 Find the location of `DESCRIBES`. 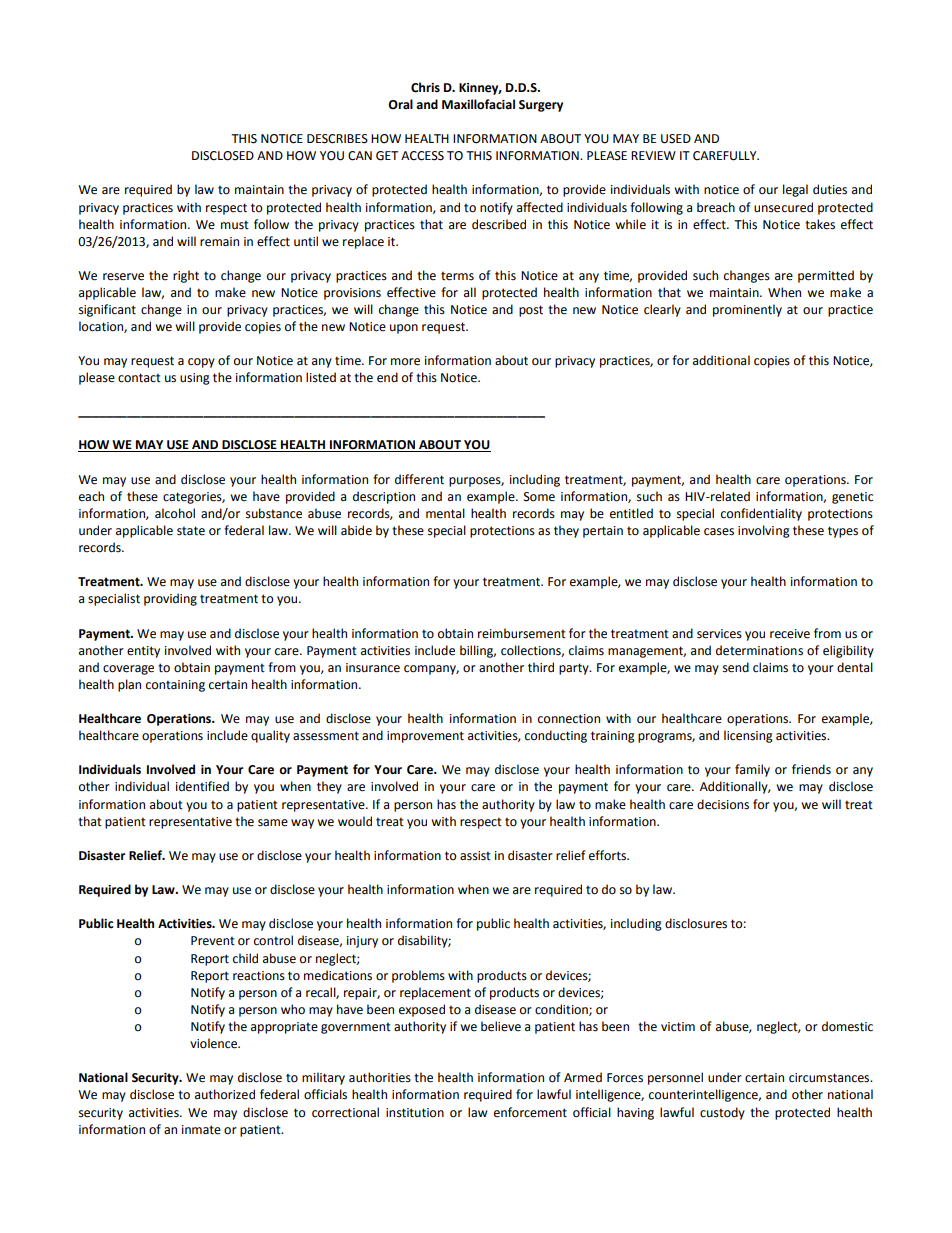

DESCRIBES is located at coordinates (337, 139).
